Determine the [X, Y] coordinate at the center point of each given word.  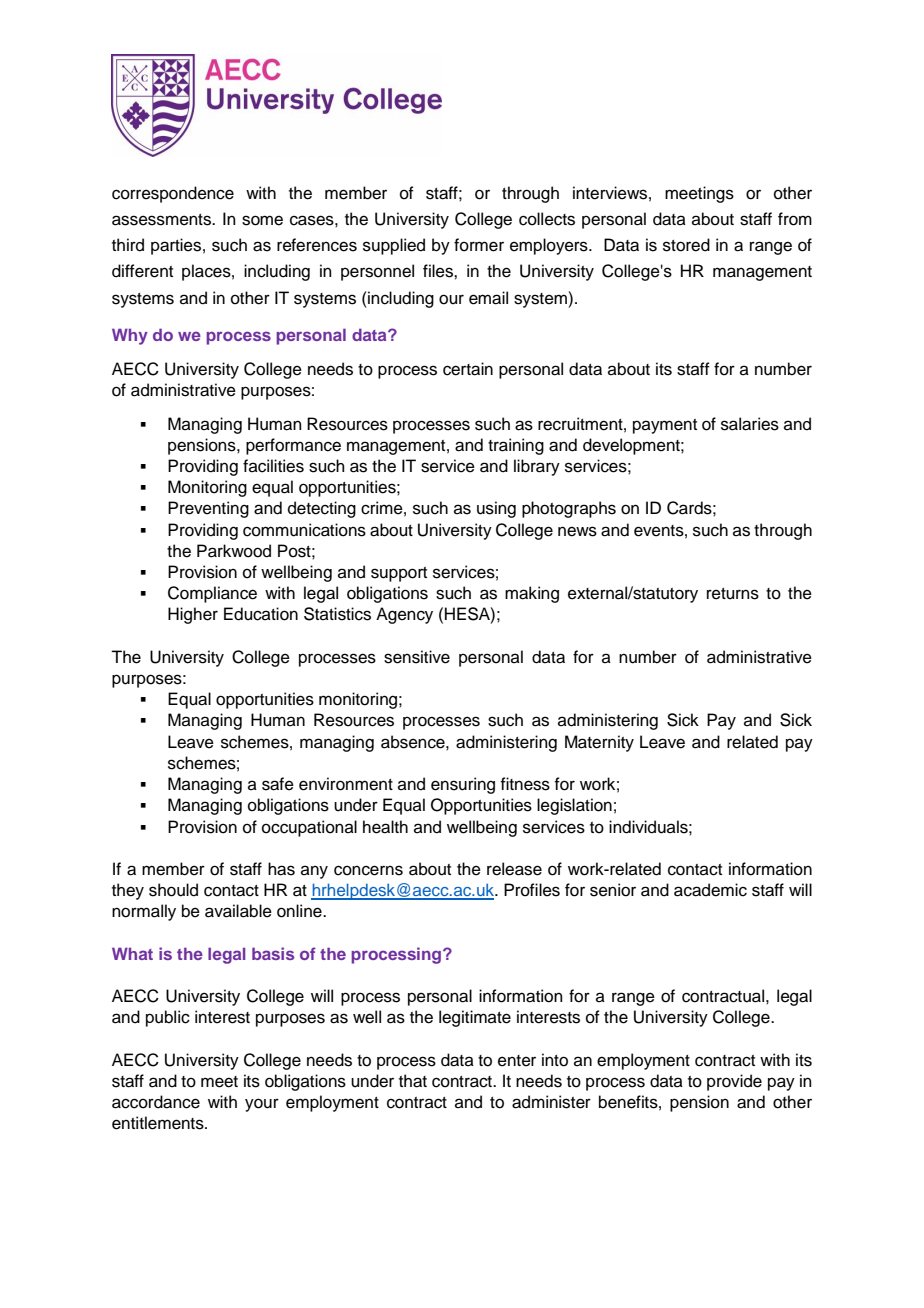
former [479, 245]
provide [734, 1082]
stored [686, 245]
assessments [162, 220]
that [413, 1081]
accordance [156, 1102]
